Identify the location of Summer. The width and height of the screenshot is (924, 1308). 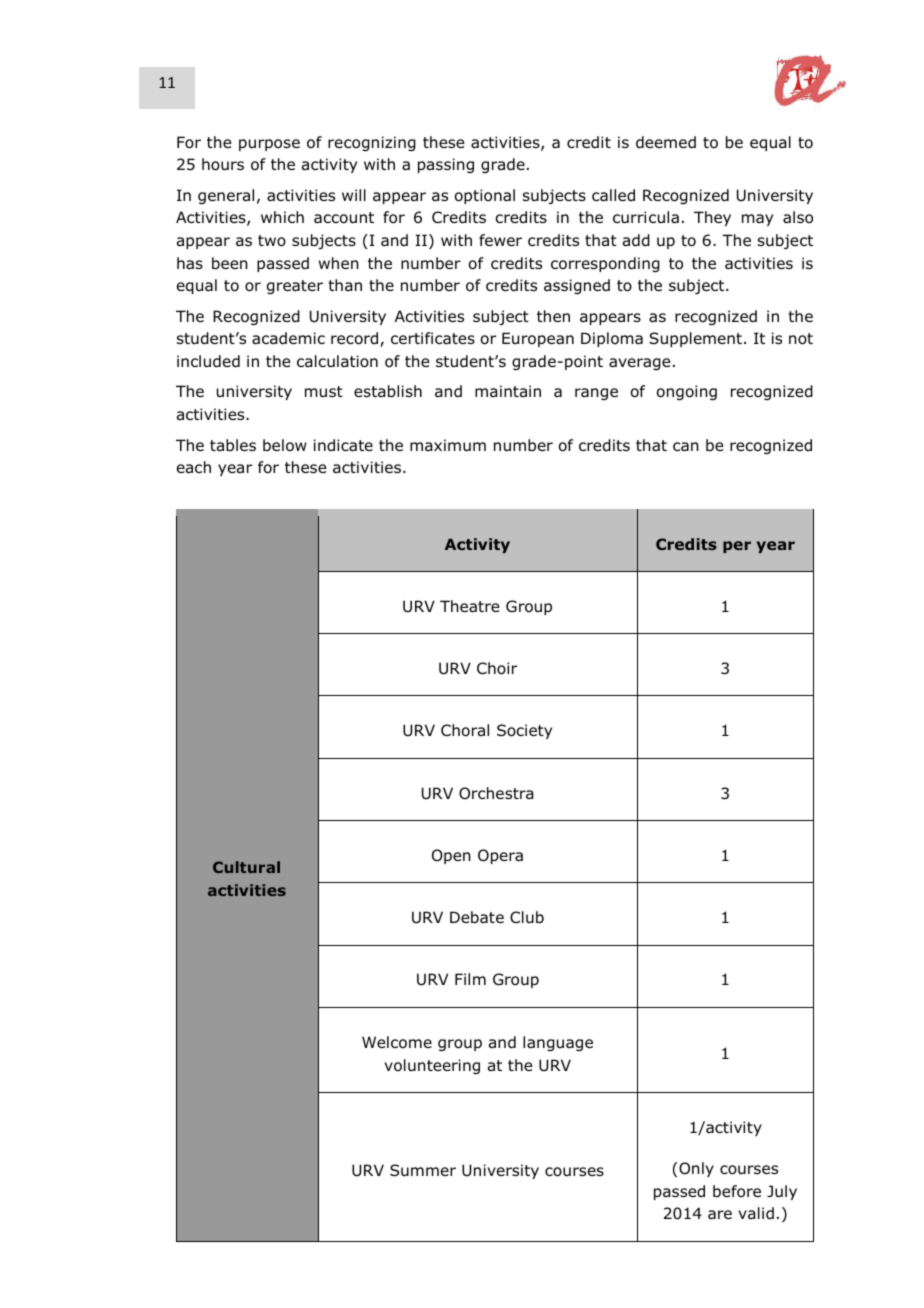
(423, 1170).
